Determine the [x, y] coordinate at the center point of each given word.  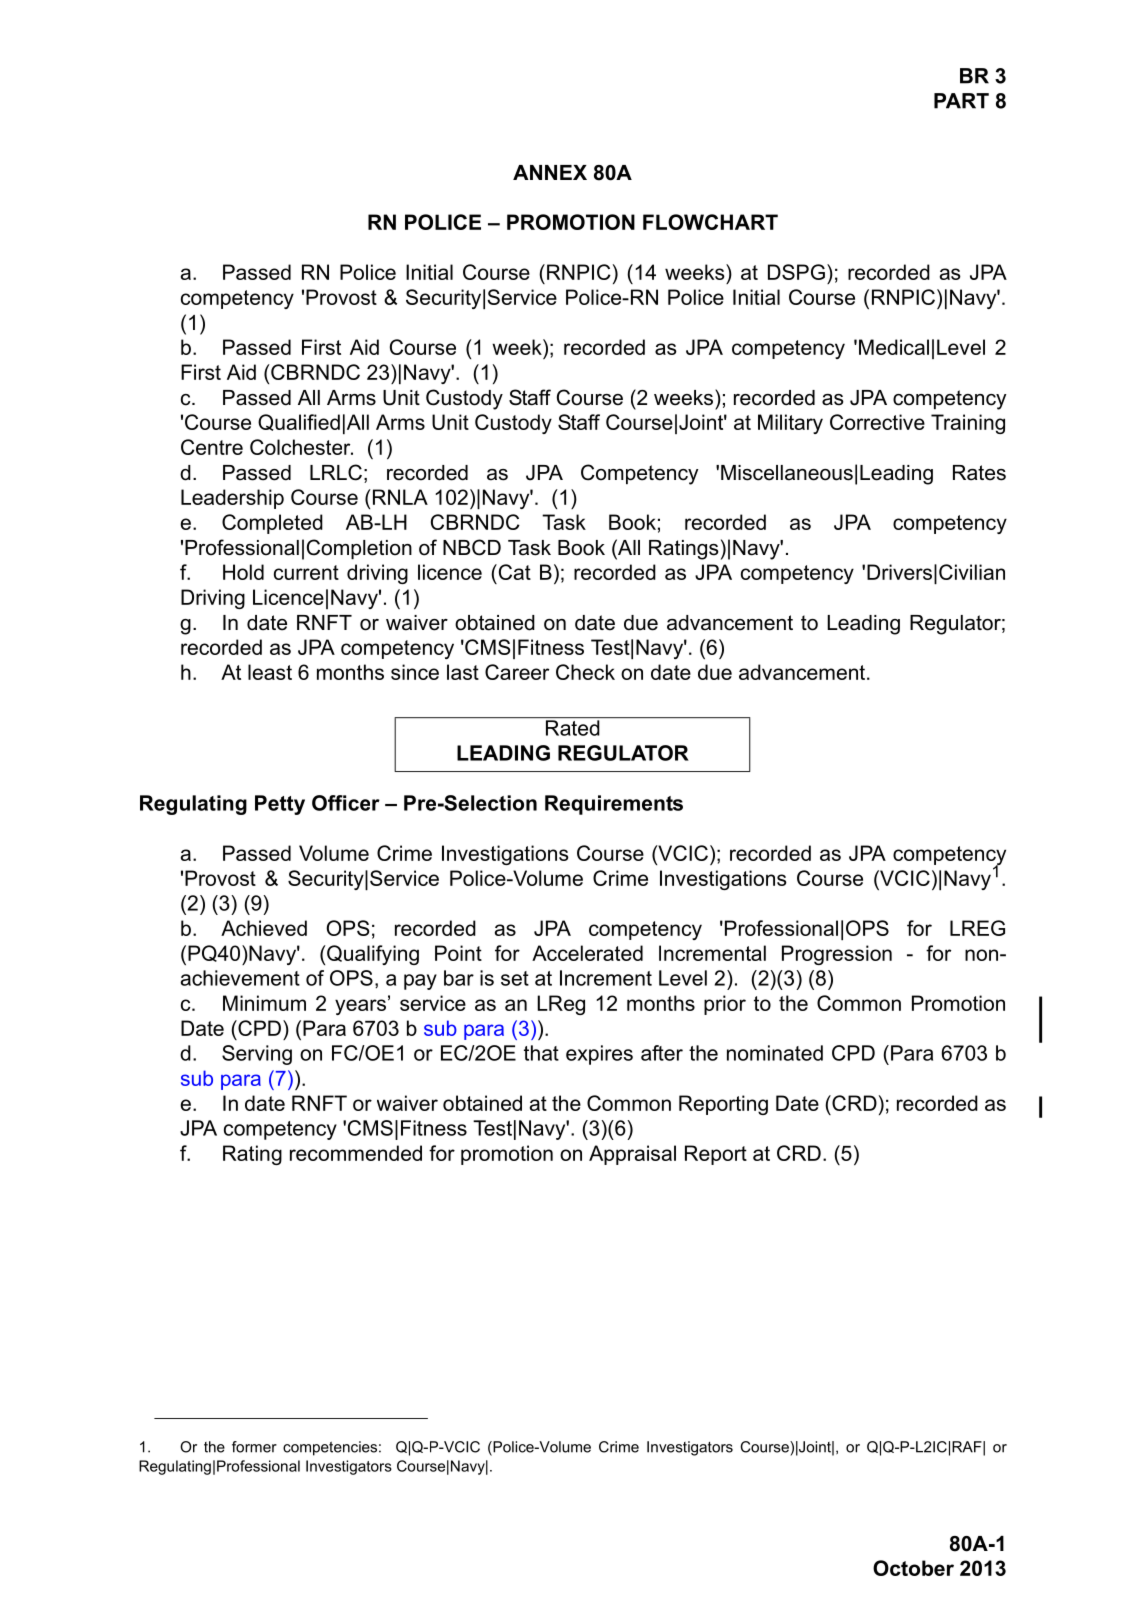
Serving [257, 1055]
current [306, 572]
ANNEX [550, 172]
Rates [979, 473]
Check [585, 672]
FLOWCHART [710, 222]
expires [599, 1055]
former [254, 1447]
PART [961, 101]
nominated [775, 1053]
